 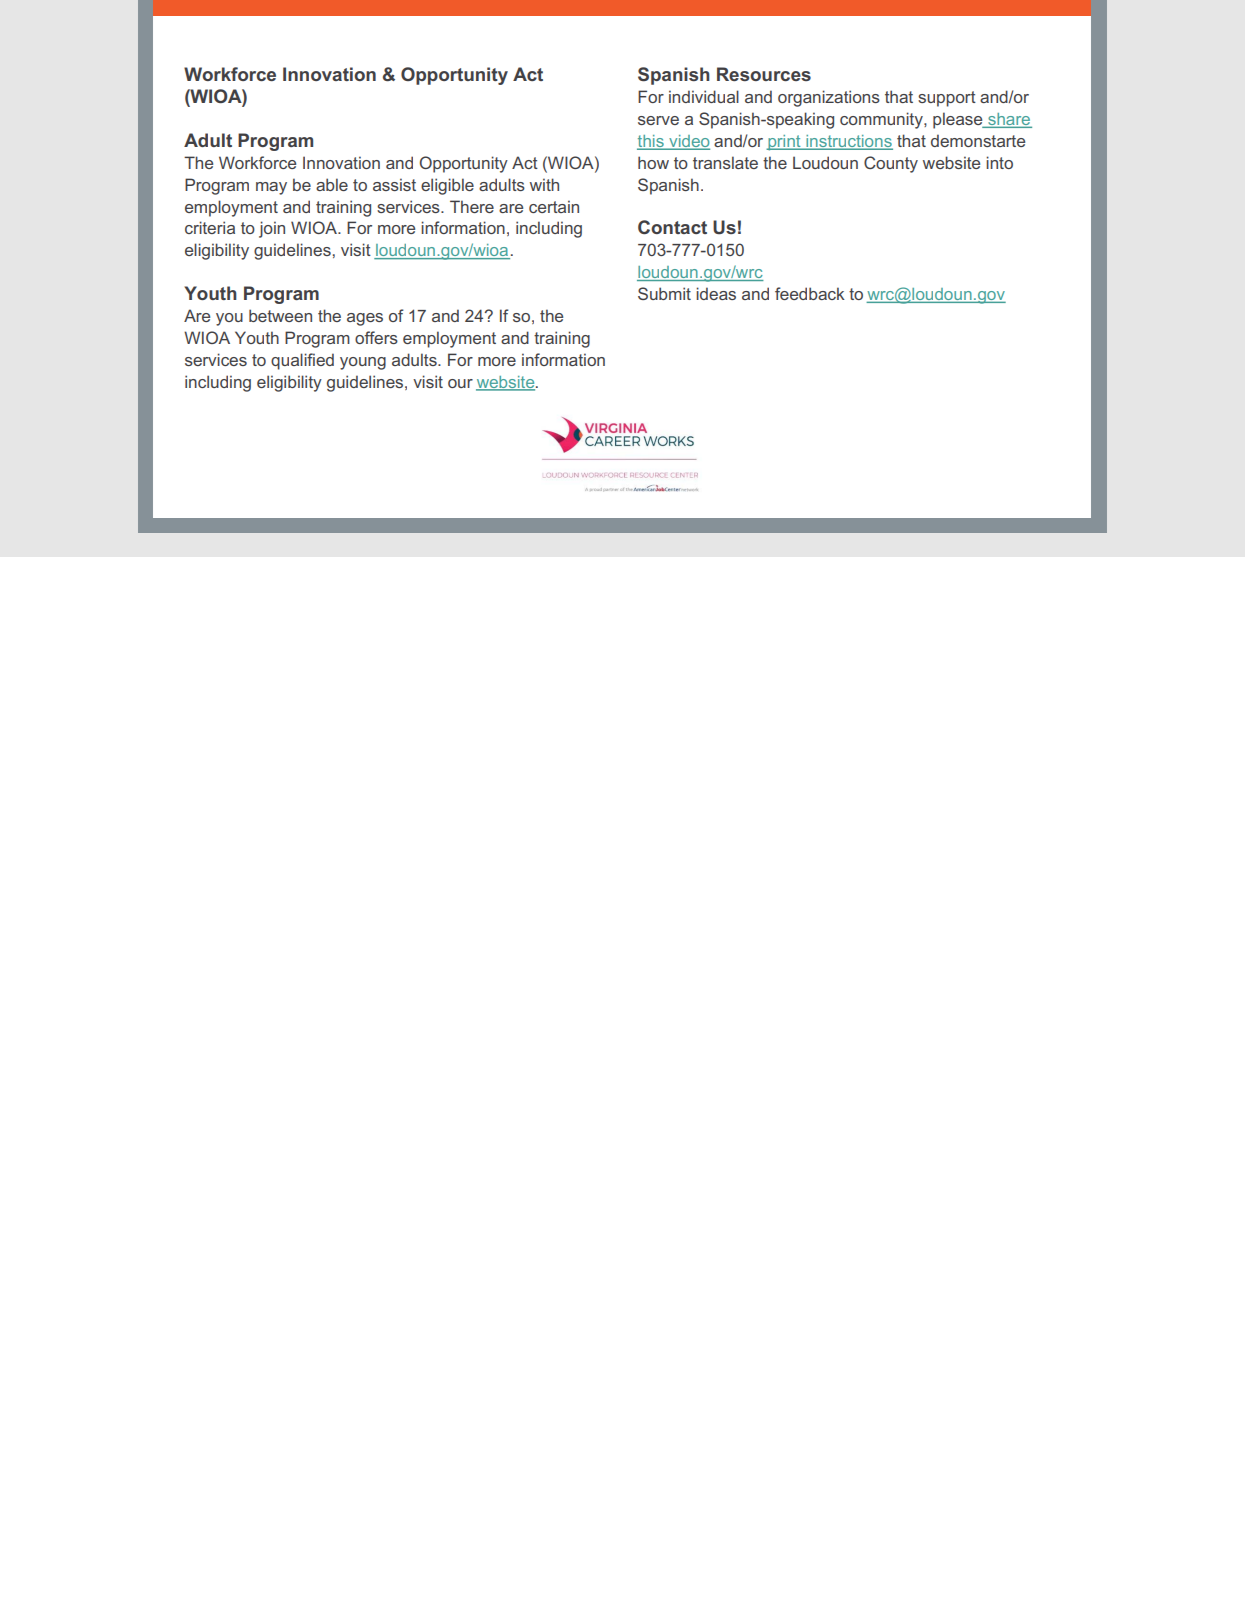 What do you see at coordinates (764, 74) in the screenshot?
I see `Resources` at bounding box center [764, 74].
